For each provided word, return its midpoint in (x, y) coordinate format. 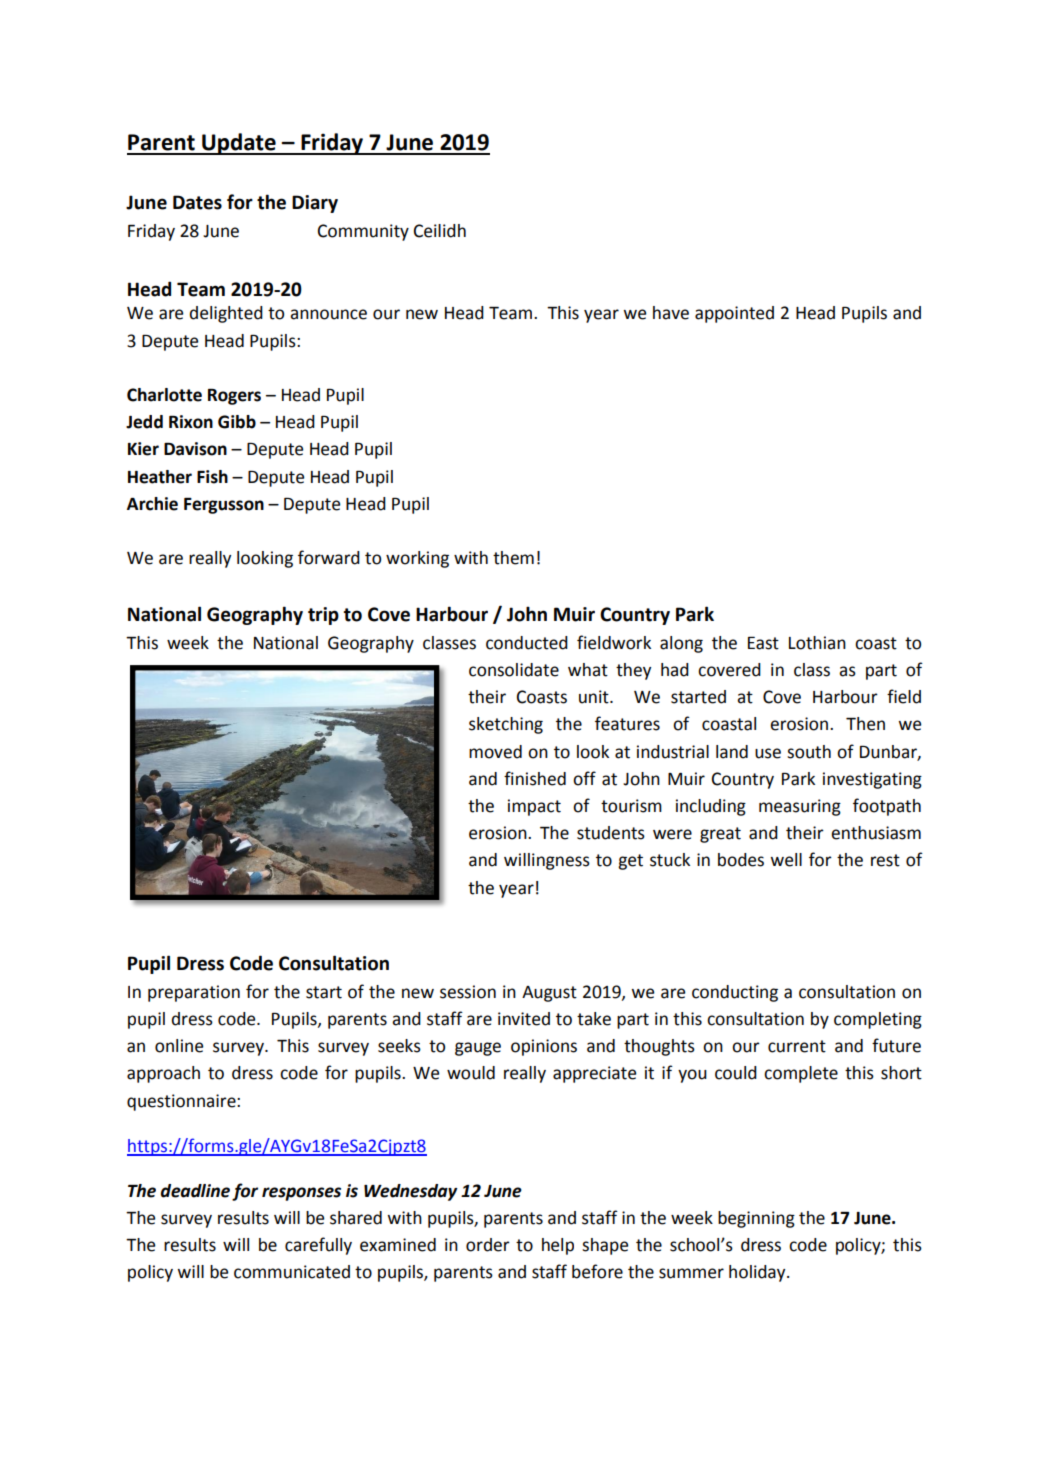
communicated (292, 1272)
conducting (735, 993)
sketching (506, 725)
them (513, 558)
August (549, 994)
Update (239, 144)
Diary (315, 204)
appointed (734, 314)
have (671, 313)
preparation (194, 993)
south (809, 752)
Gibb (237, 422)
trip (323, 616)
